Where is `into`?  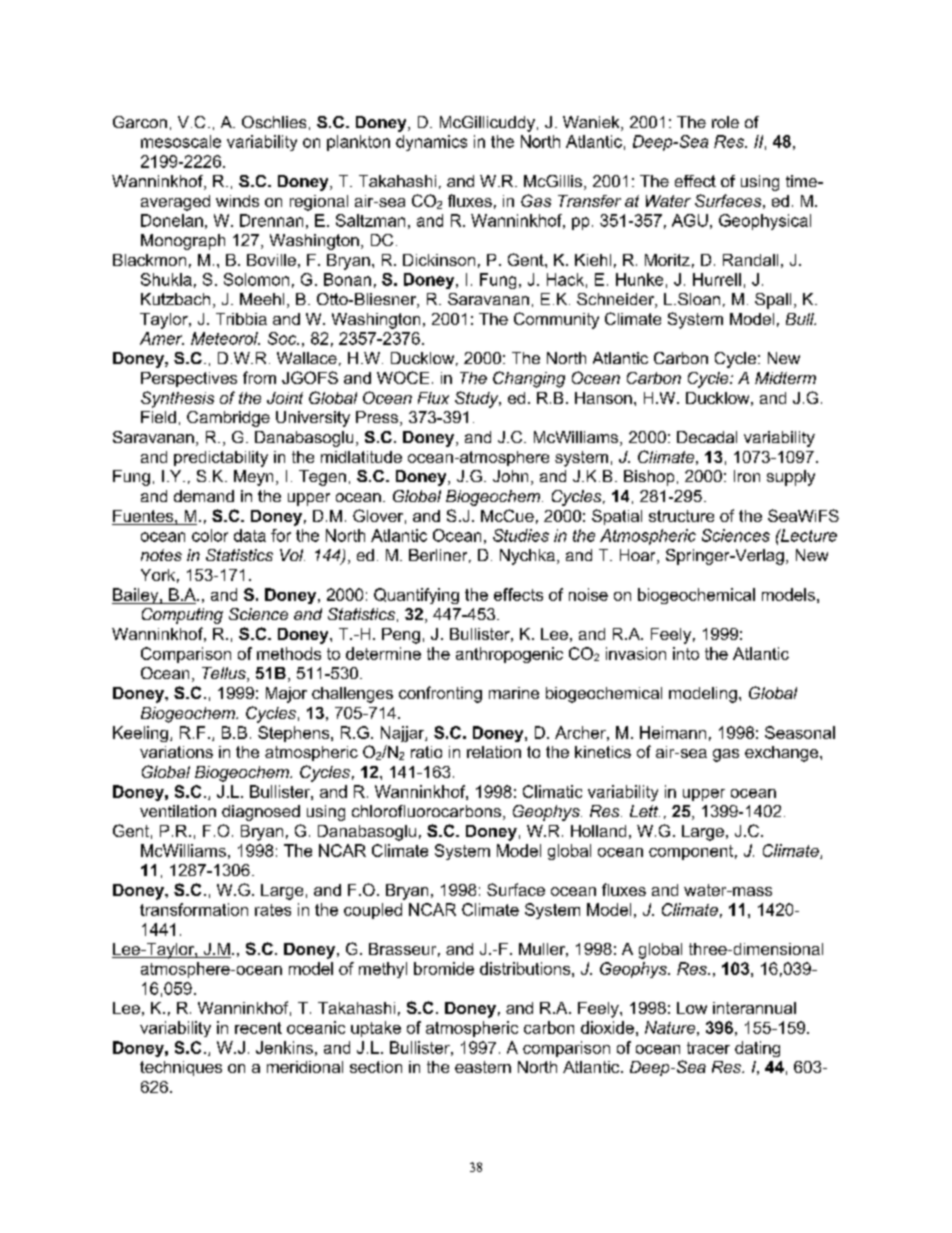
into is located at coordinates (686, 653).
